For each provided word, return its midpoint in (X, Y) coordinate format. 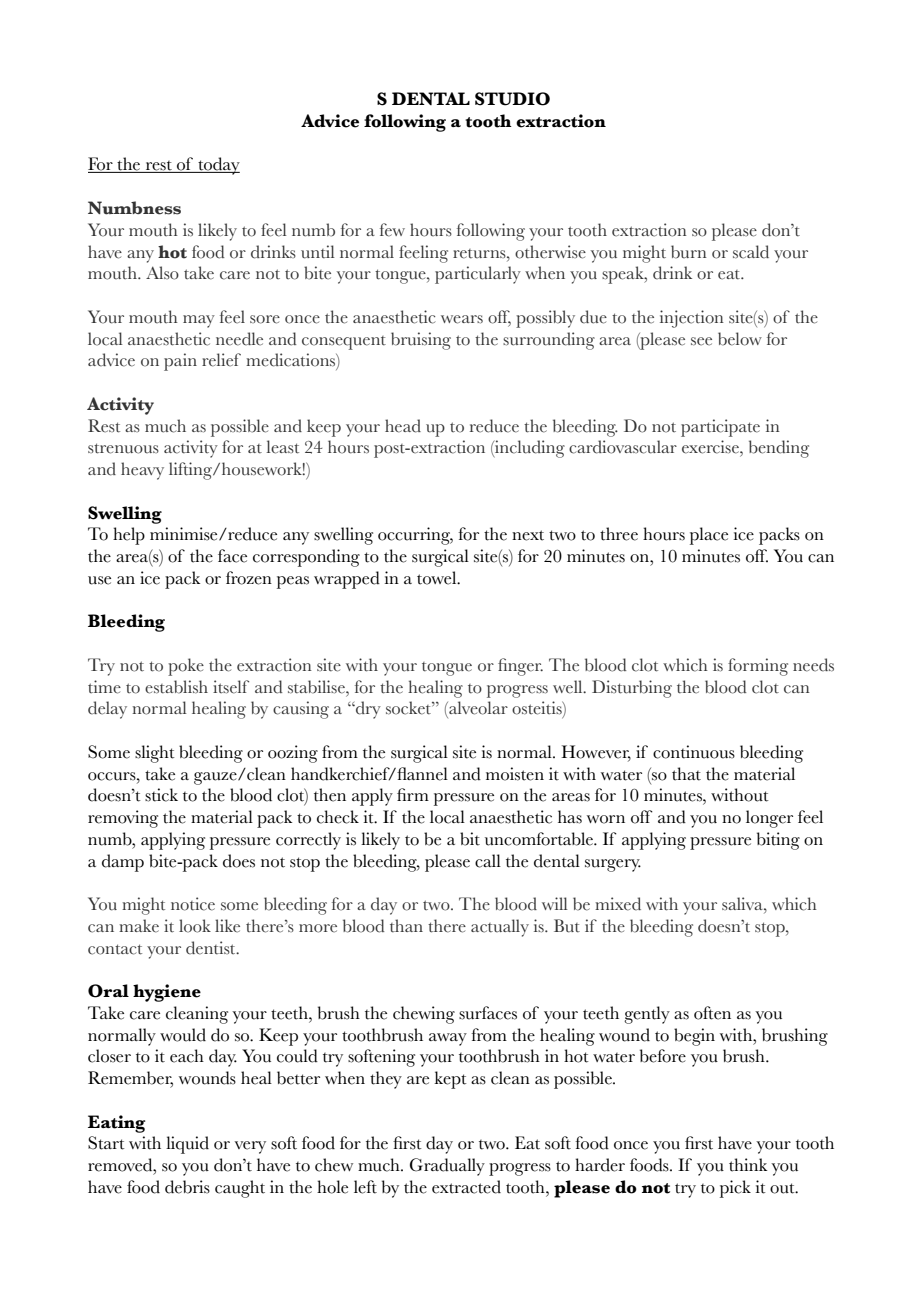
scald (751, 252)
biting (778, 841)
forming (758, 667)
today (218, 166)
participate (720, 428)
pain (180, 362)
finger (520, 667)
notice (193, 904)
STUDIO (512, 99)
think (748, 1165)
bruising (421, 341)
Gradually (447, 1167)
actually (500, 928)
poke (186, 667)
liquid (187, 1145)
